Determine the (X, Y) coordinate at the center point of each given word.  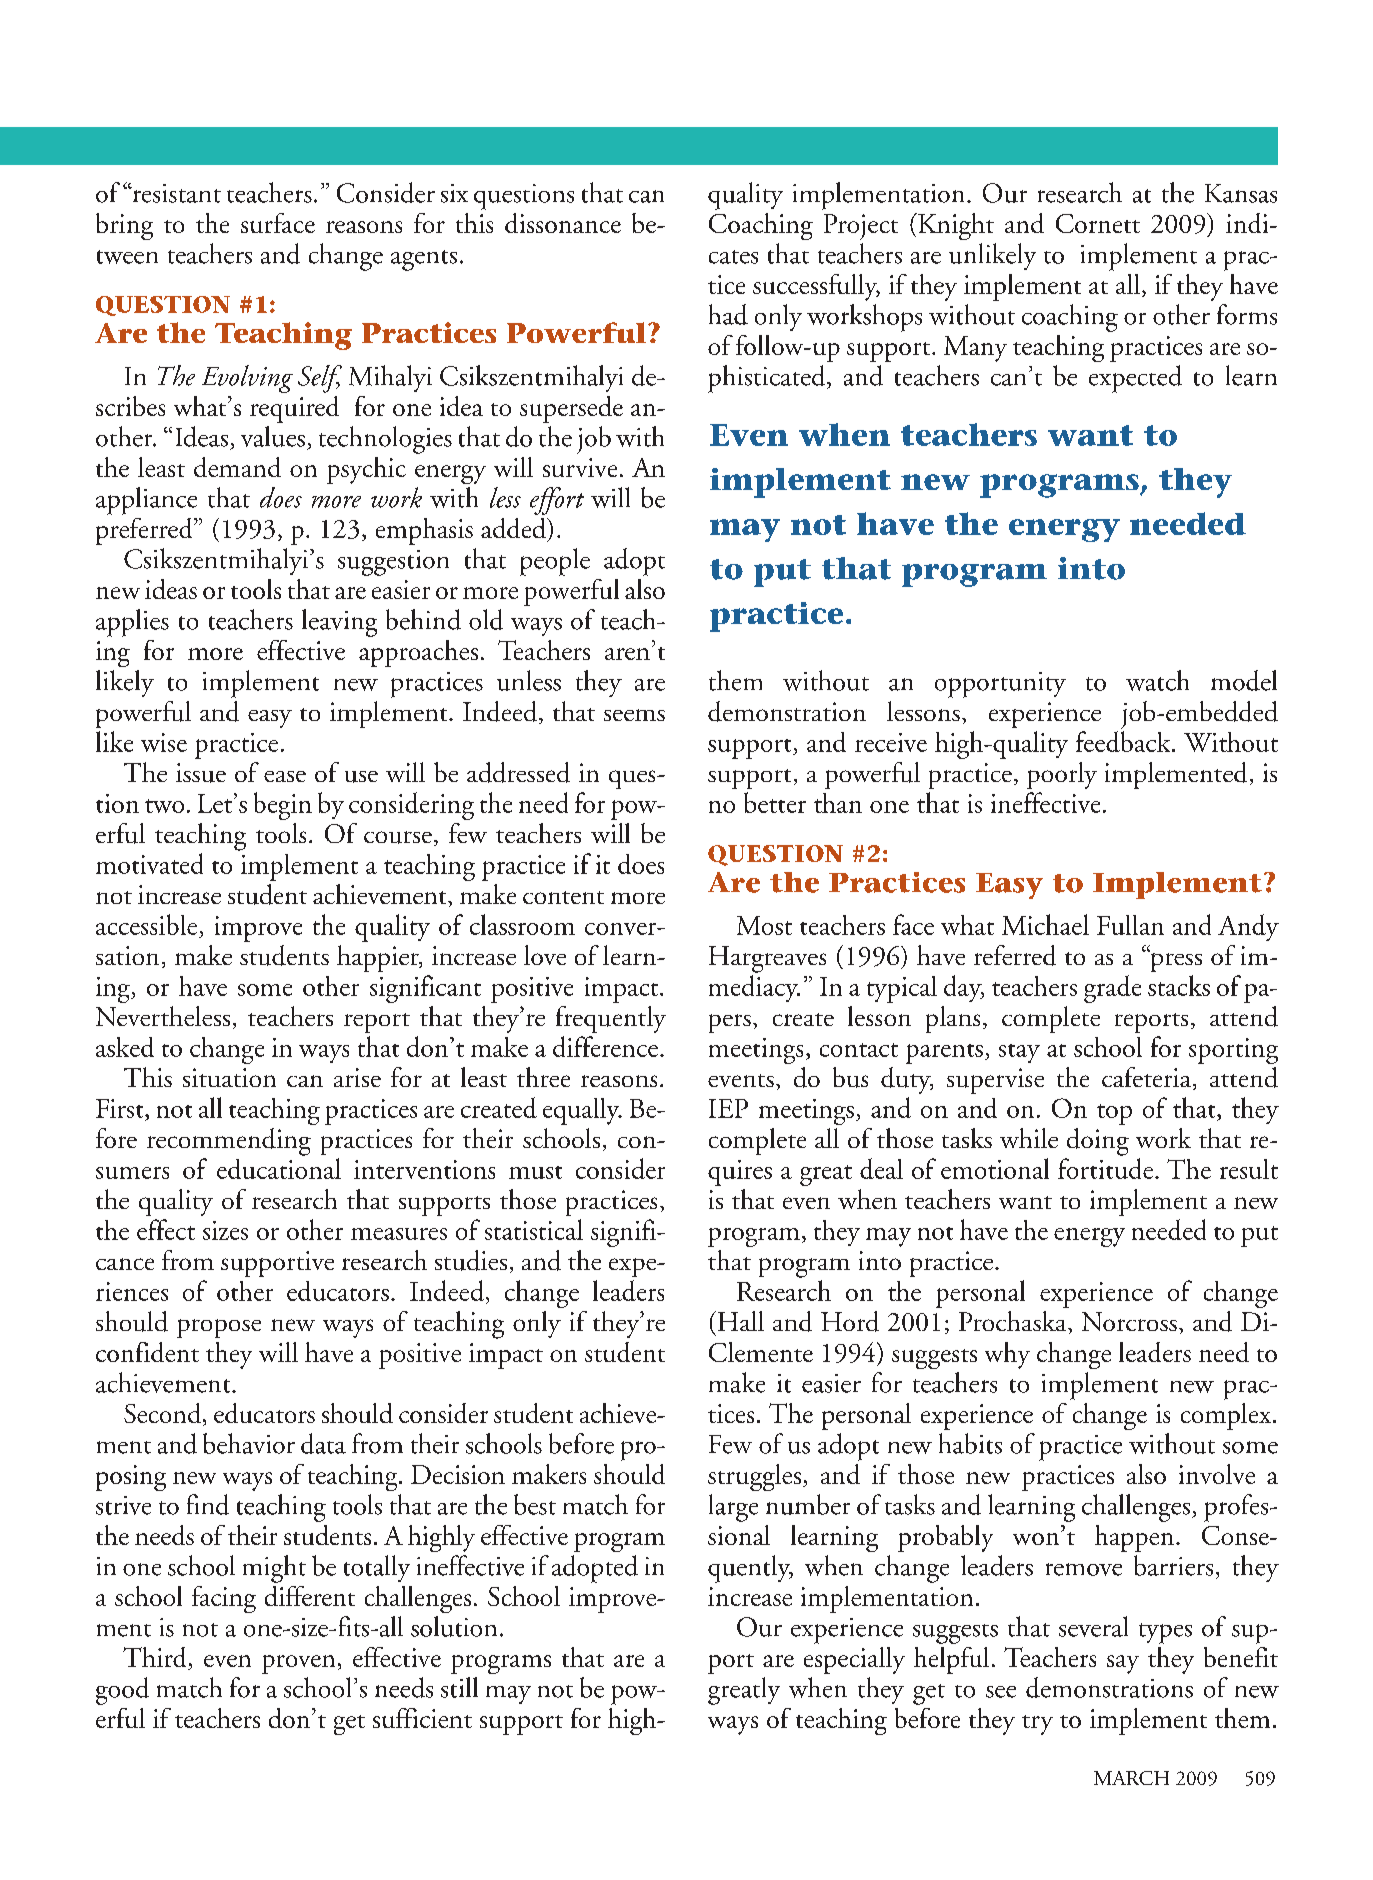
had (728, 314)
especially (854, 1660)
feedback (1124, 741)
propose (219, 1328)
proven (298, 1664)
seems (634, 715)
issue (201, 773)
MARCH (1131, 1778)
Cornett (1098, 223)
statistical (534, 1229)
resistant (175, 193)
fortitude (1107, 1168)
